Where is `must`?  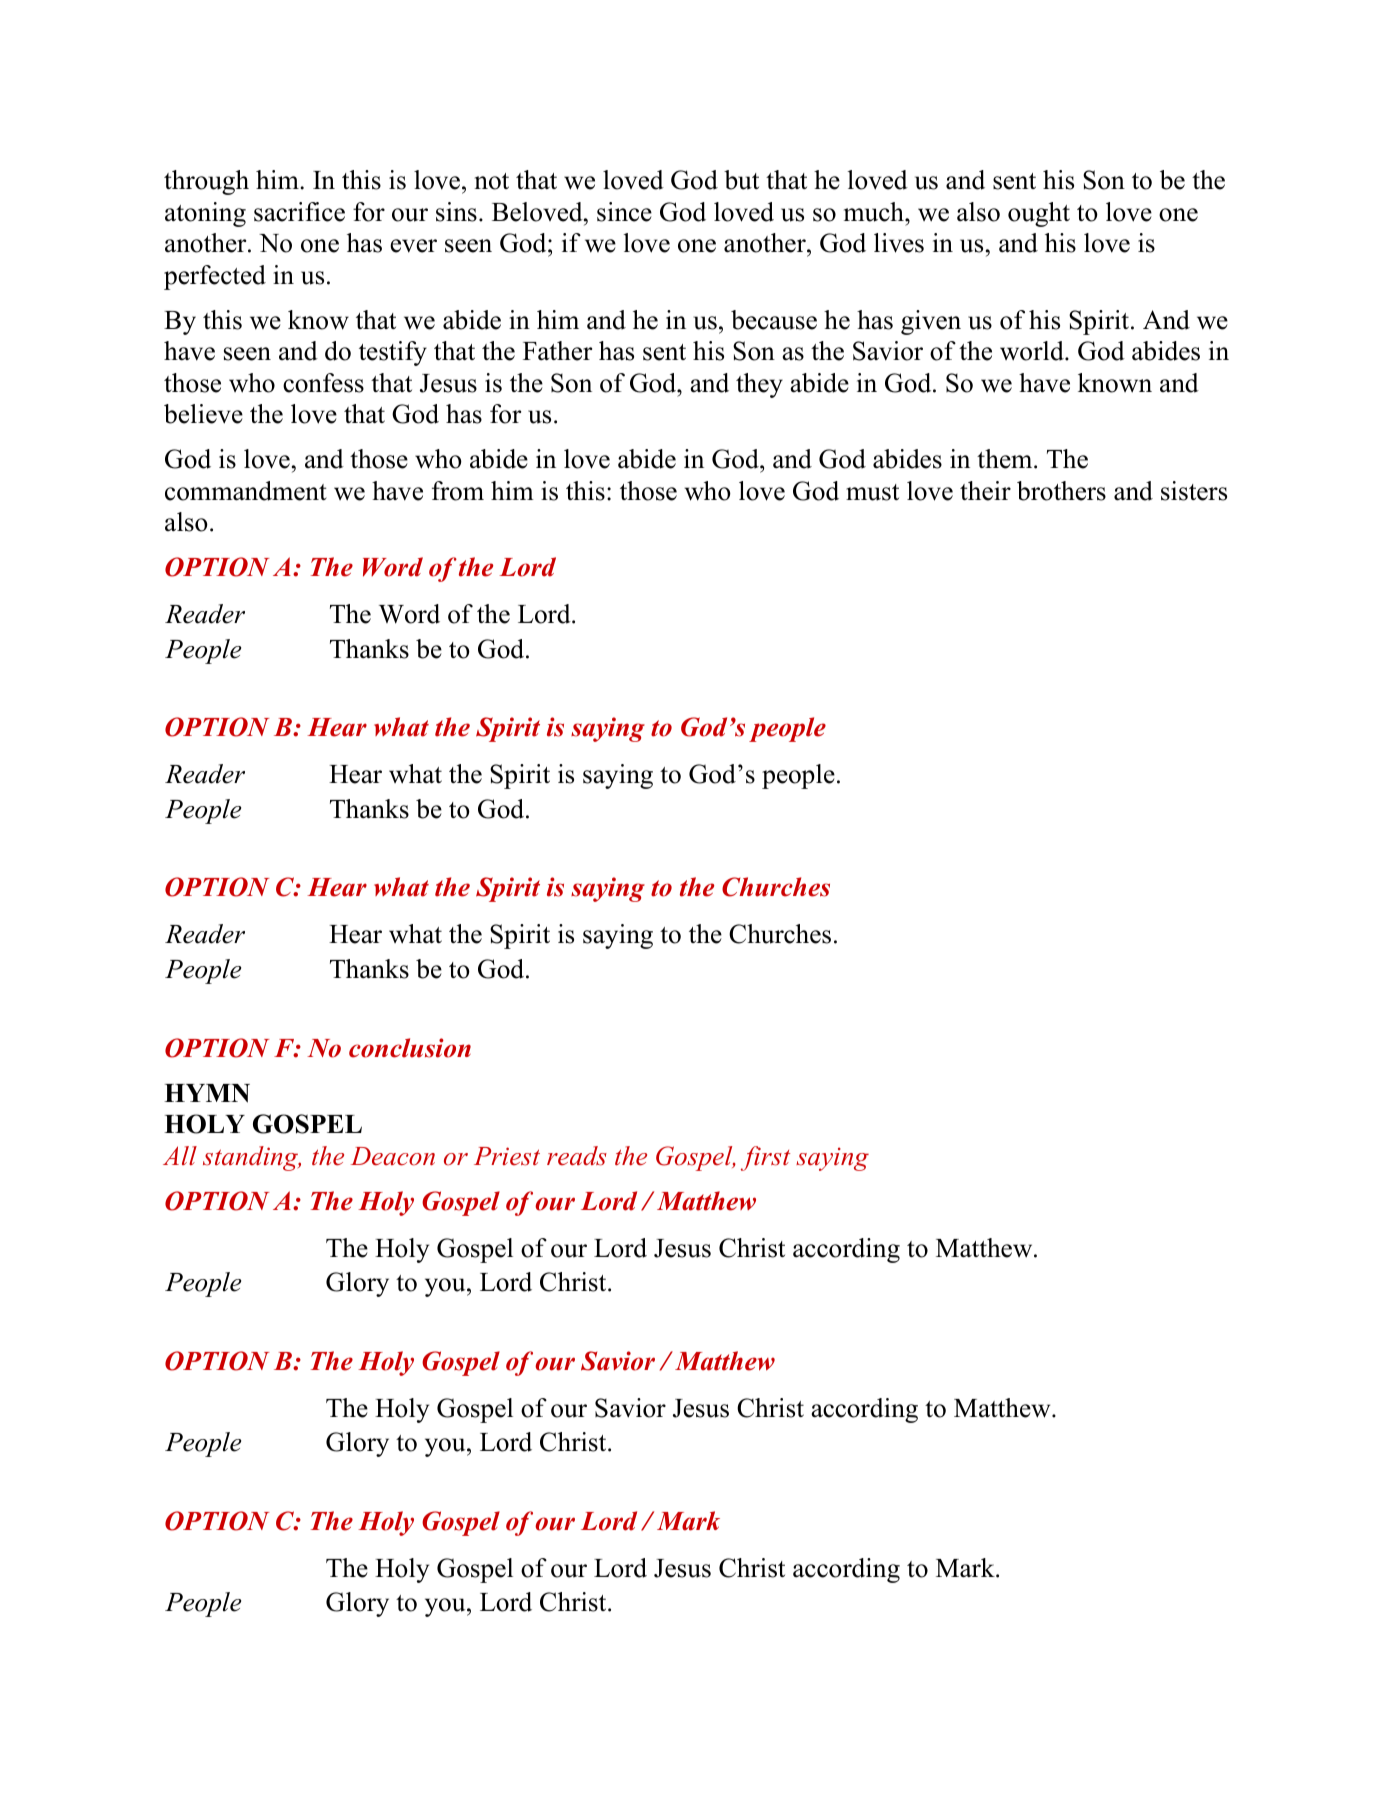 must is located at coordinates (872, 492).
